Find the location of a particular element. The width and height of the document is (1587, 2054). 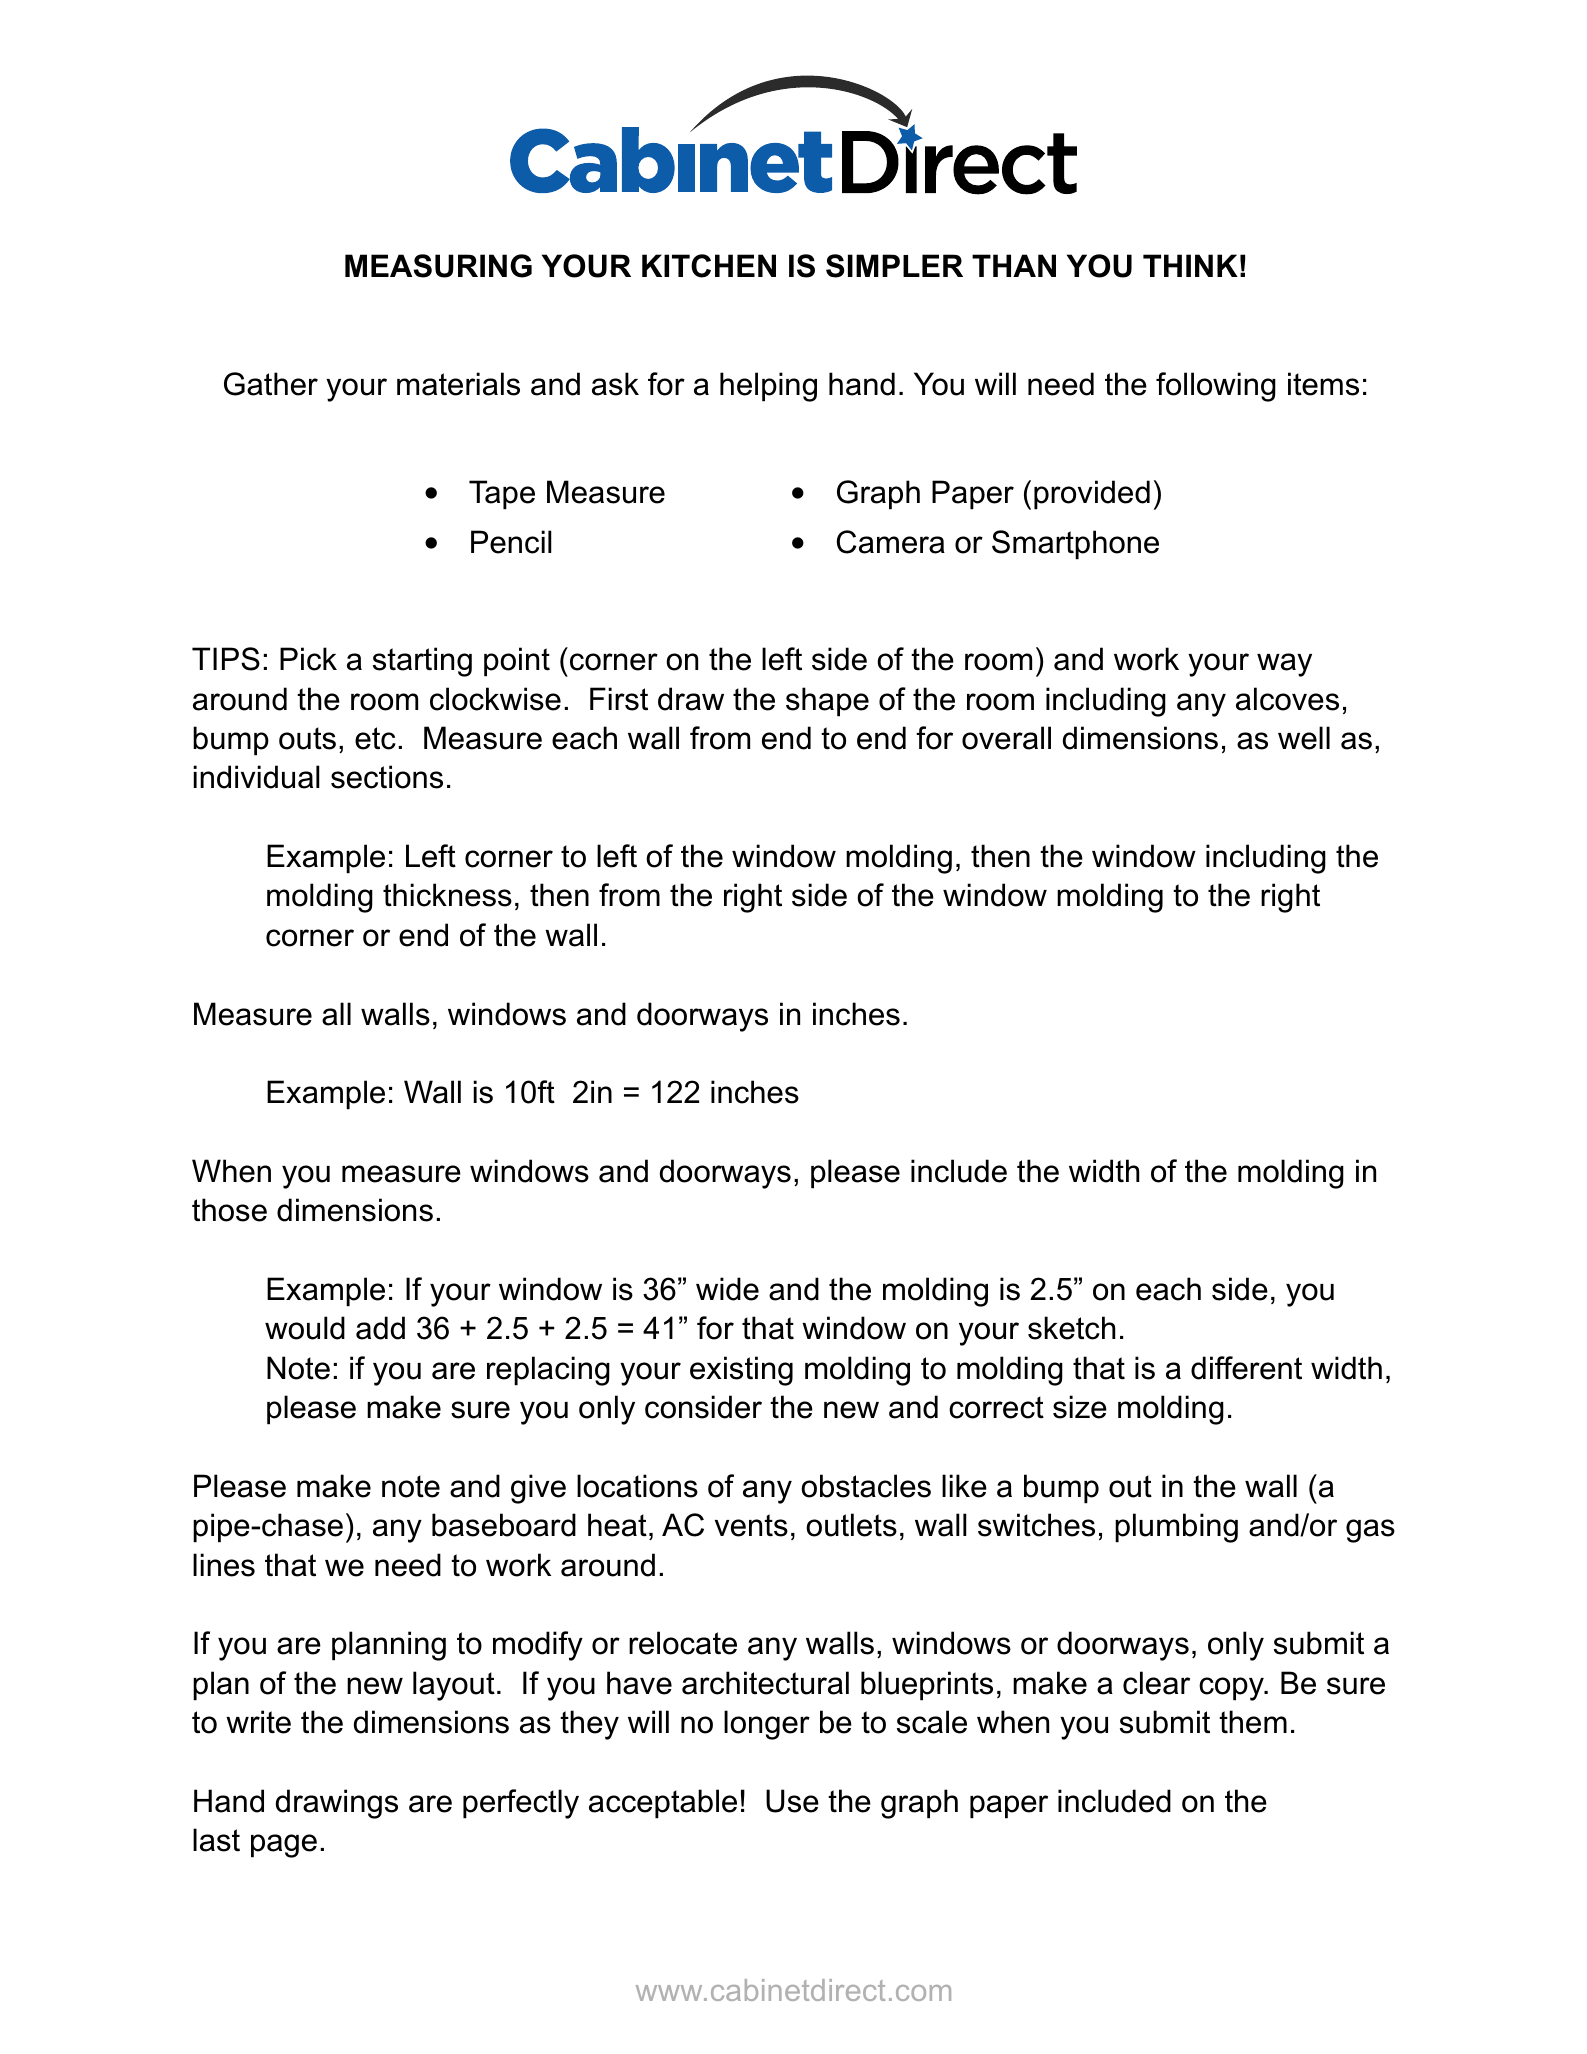

Use is located at coordinates (792, 1801).
